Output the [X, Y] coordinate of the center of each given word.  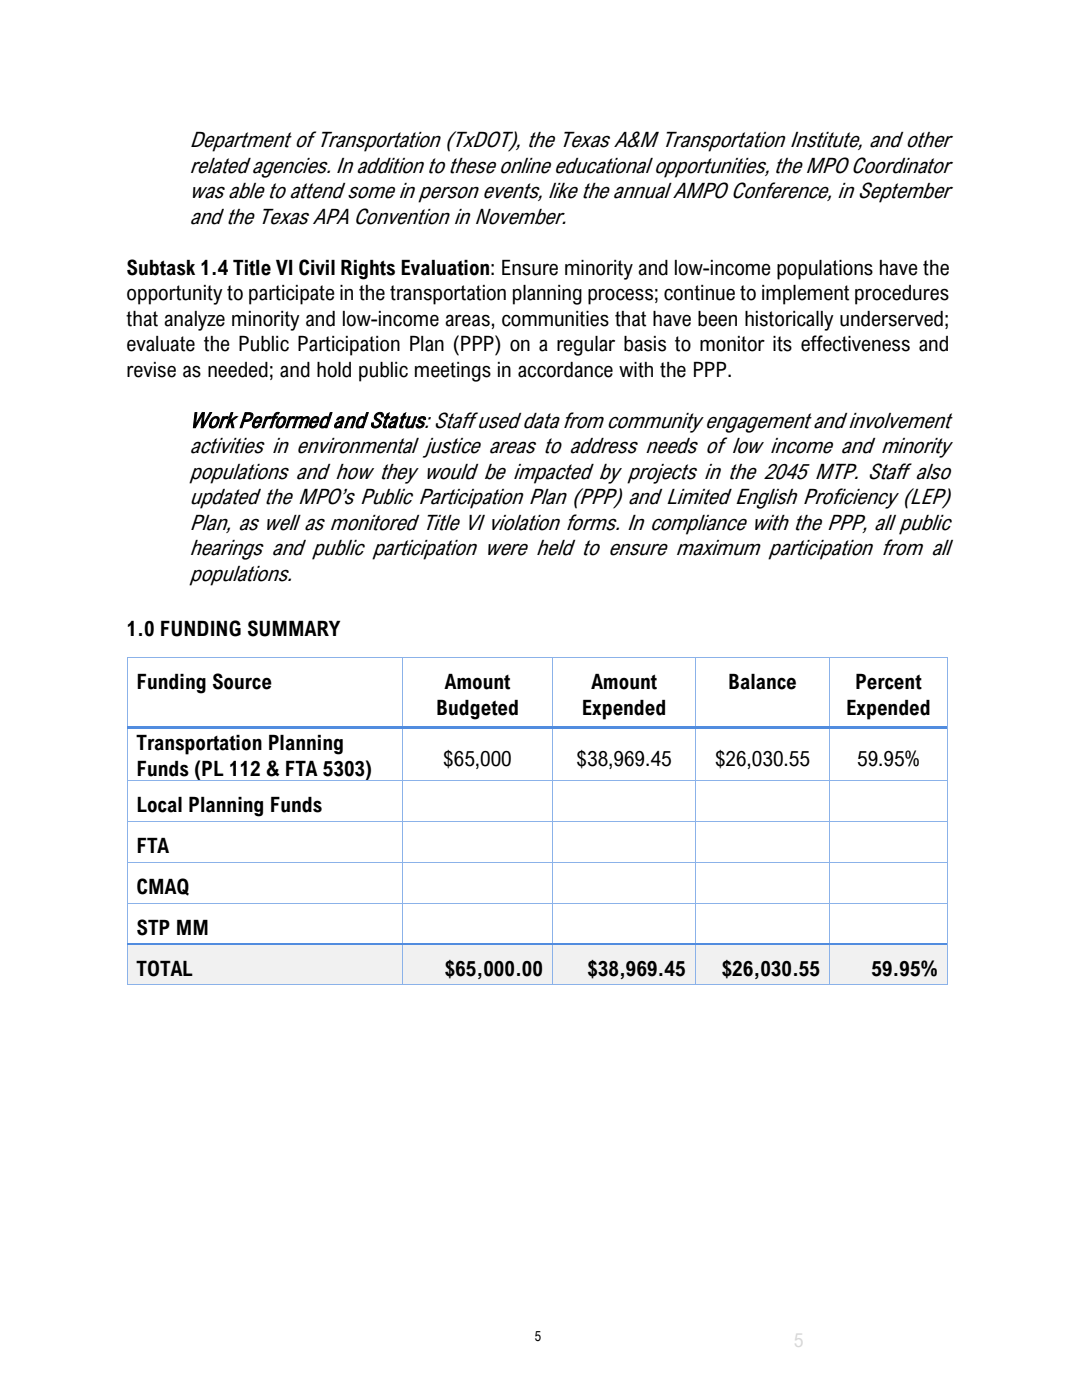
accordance [565, 370]
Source [242, 681]
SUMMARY [294, 628]
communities [555, 319]
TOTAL [164, 968]
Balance [762, 682]
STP [153, 927]
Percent [889, 682]
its [782, 344]
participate [292, 295]
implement [805, 295]
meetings [453, 372]
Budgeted [477, 710]
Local [159, 805]
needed [238, 370]
